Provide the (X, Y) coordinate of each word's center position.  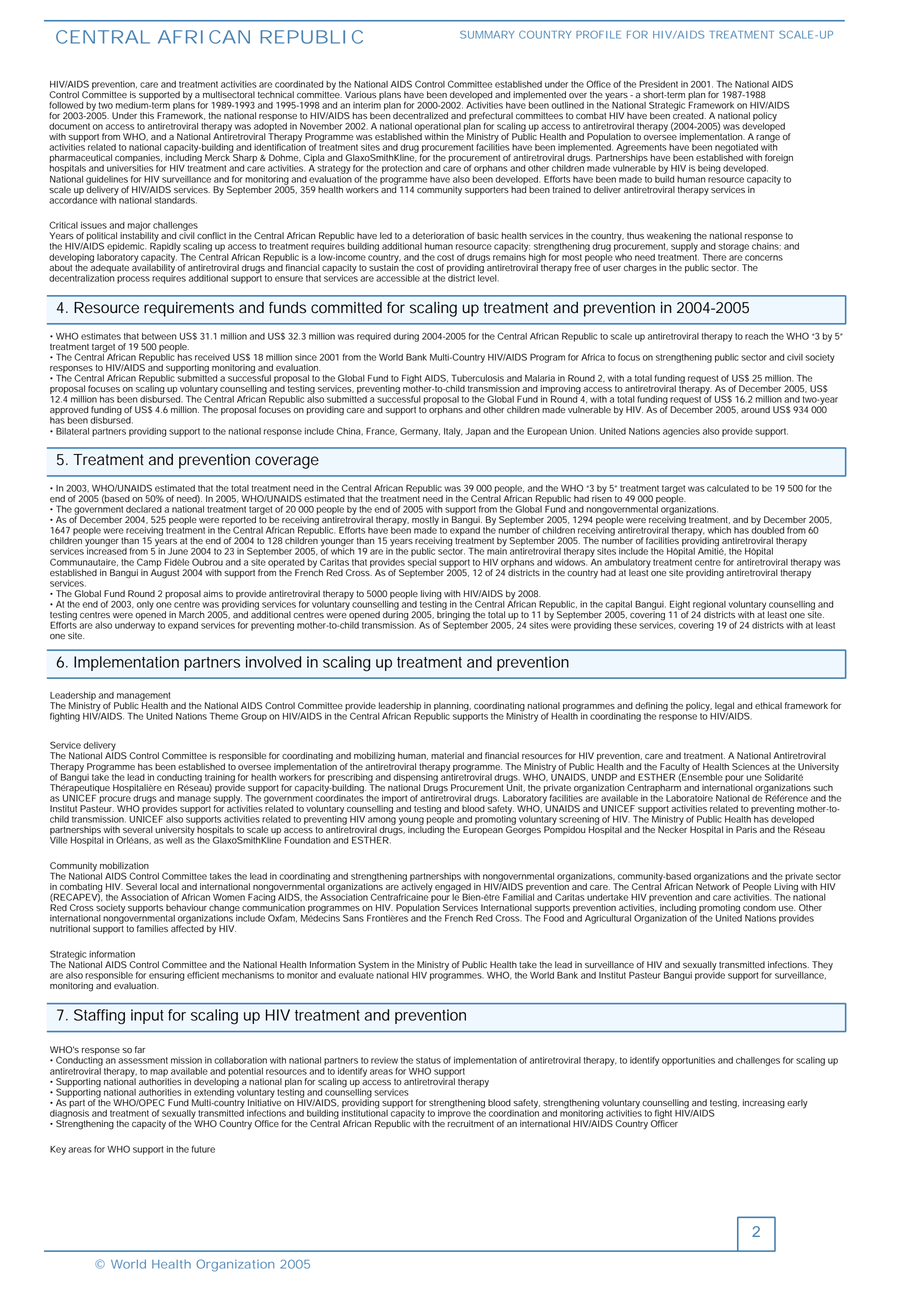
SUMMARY (487, 34)
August (165, 573)
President (658, 84)
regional (709, 606)
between (159, 336)
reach (756, 336)
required (374, 337)
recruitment (471, 1122)
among (382, 822)
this (147, 115)
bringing (453, 616)
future (203, 1149)
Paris (746, 829)
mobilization (124, 866)
